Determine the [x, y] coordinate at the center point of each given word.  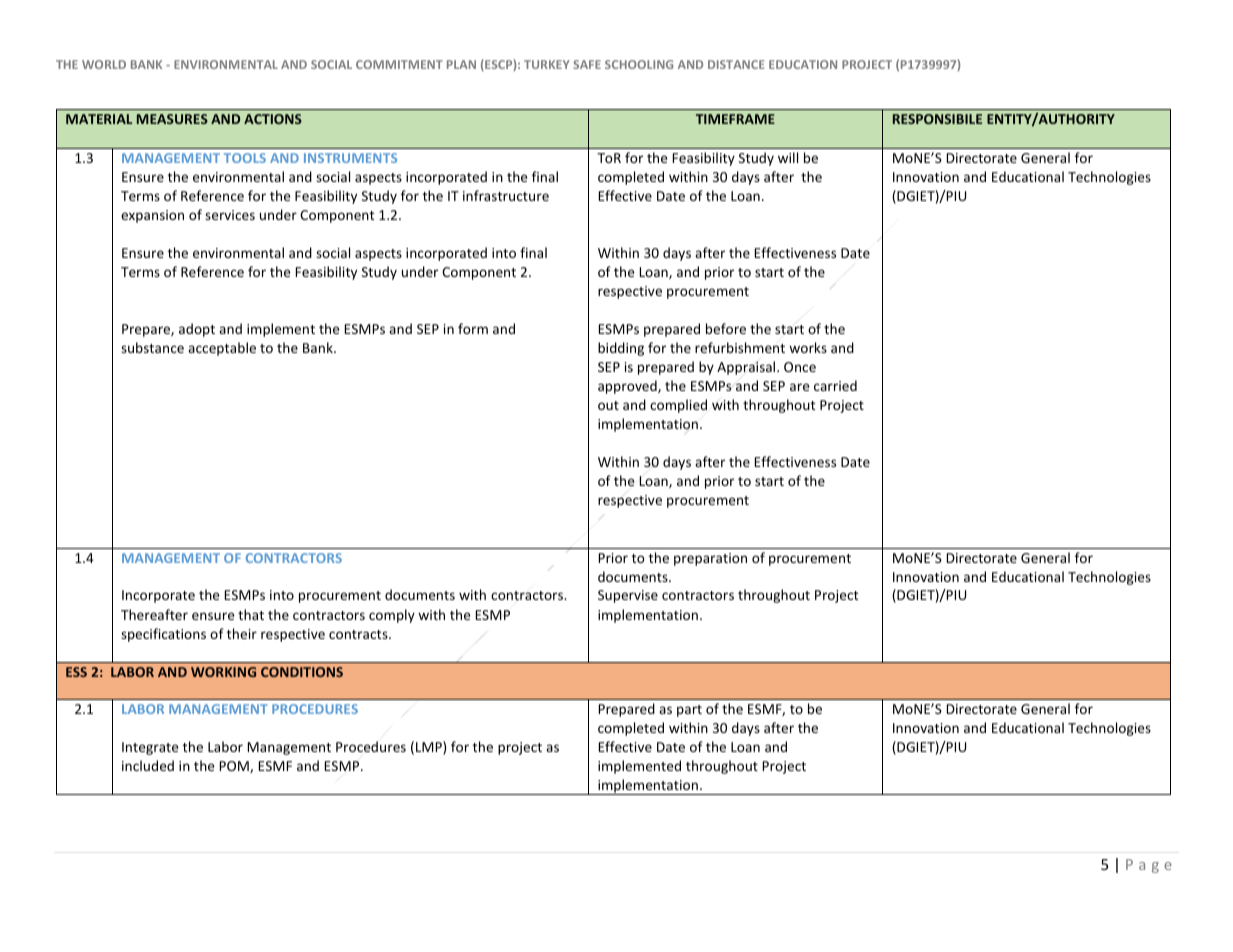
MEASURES [172, 119]
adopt [197, 330]
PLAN [461, 64]
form [473, 328]
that [251, 614]
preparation [710, 559]
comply [392, 616]
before [726, 328]
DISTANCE [736, 64]
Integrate [150, 748]
